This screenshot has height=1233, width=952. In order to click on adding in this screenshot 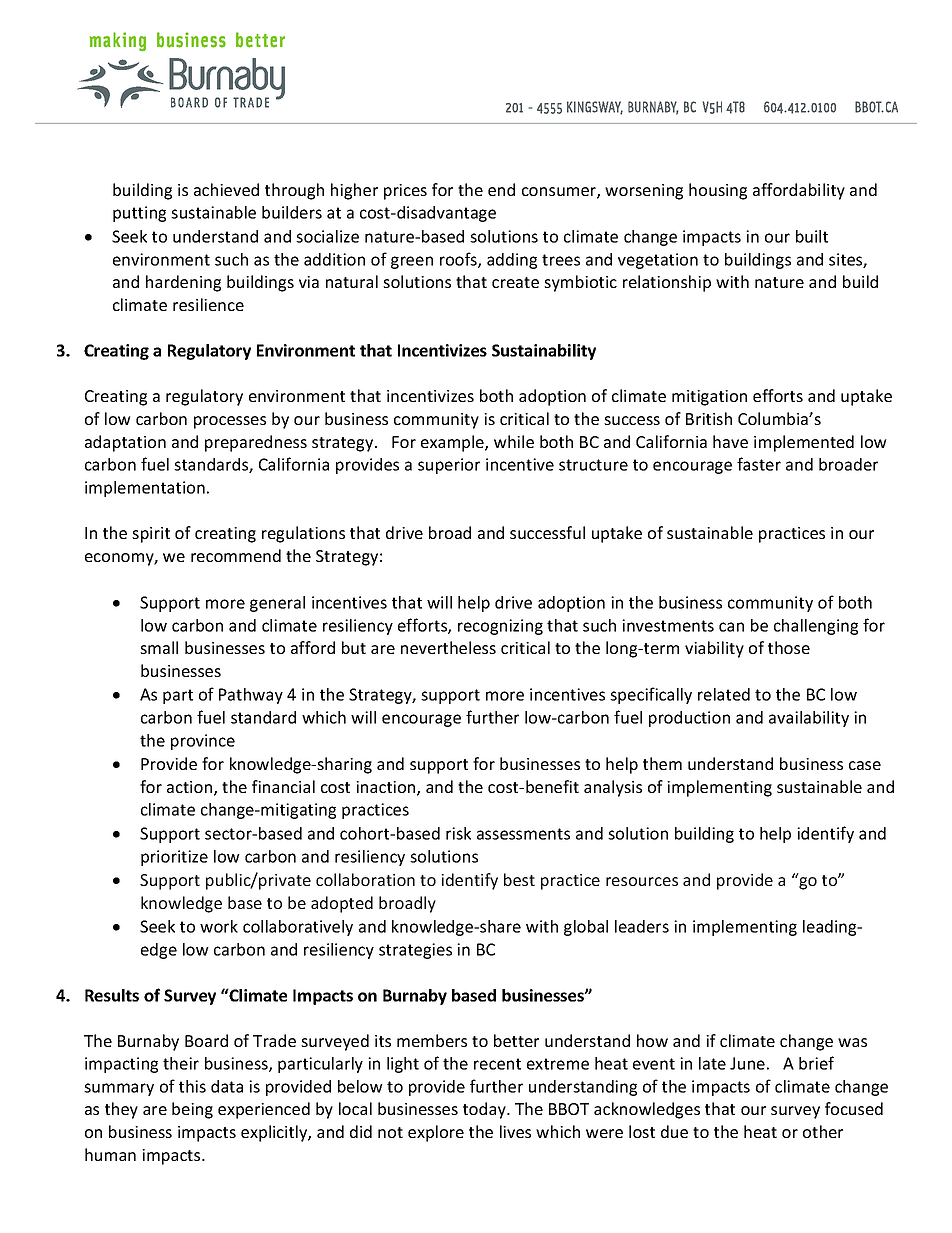, I will do `click(512, 261)`.
